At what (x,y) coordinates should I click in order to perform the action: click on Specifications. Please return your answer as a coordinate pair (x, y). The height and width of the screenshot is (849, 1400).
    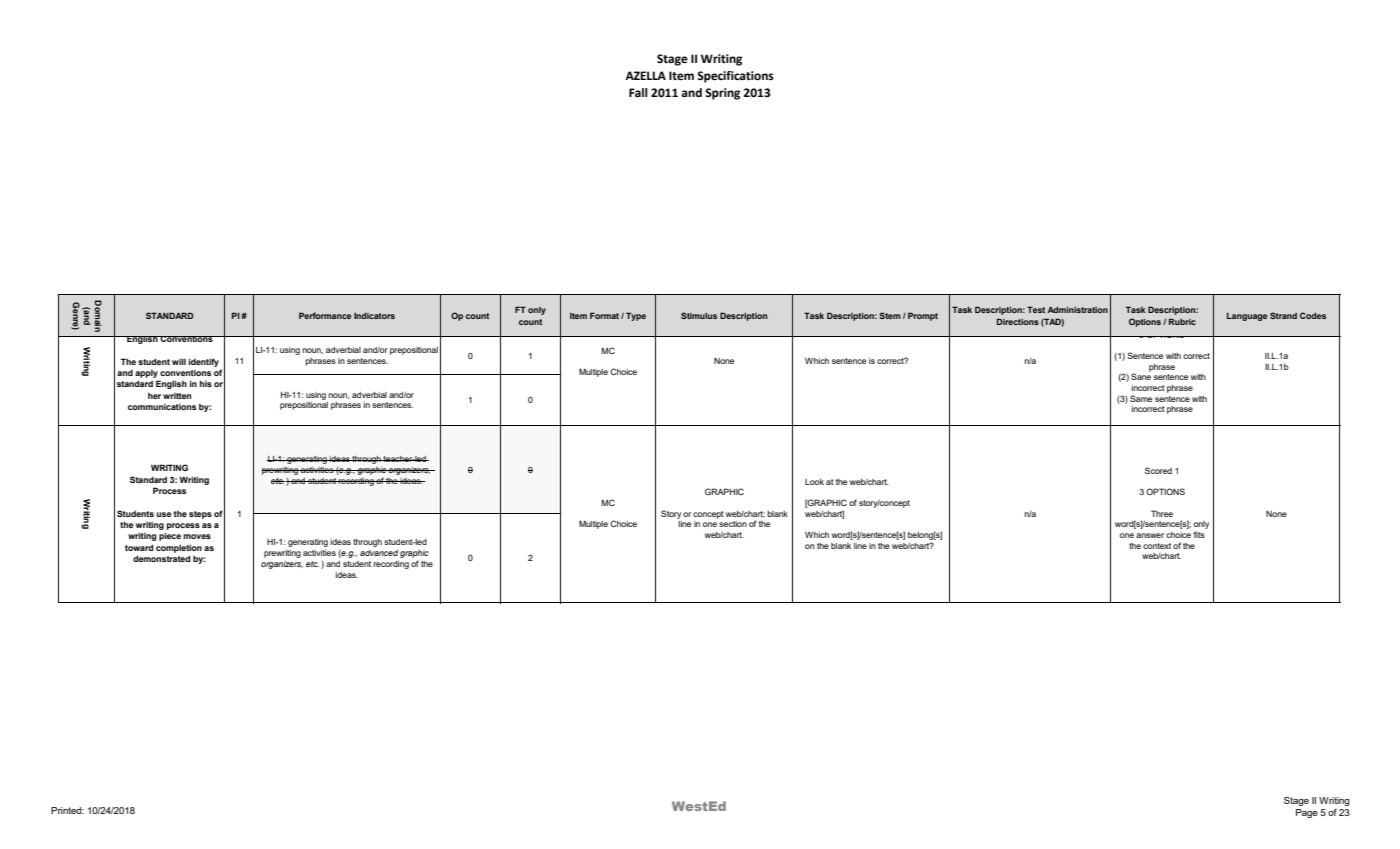
    Looking at the image, I should click on (735, 77).
